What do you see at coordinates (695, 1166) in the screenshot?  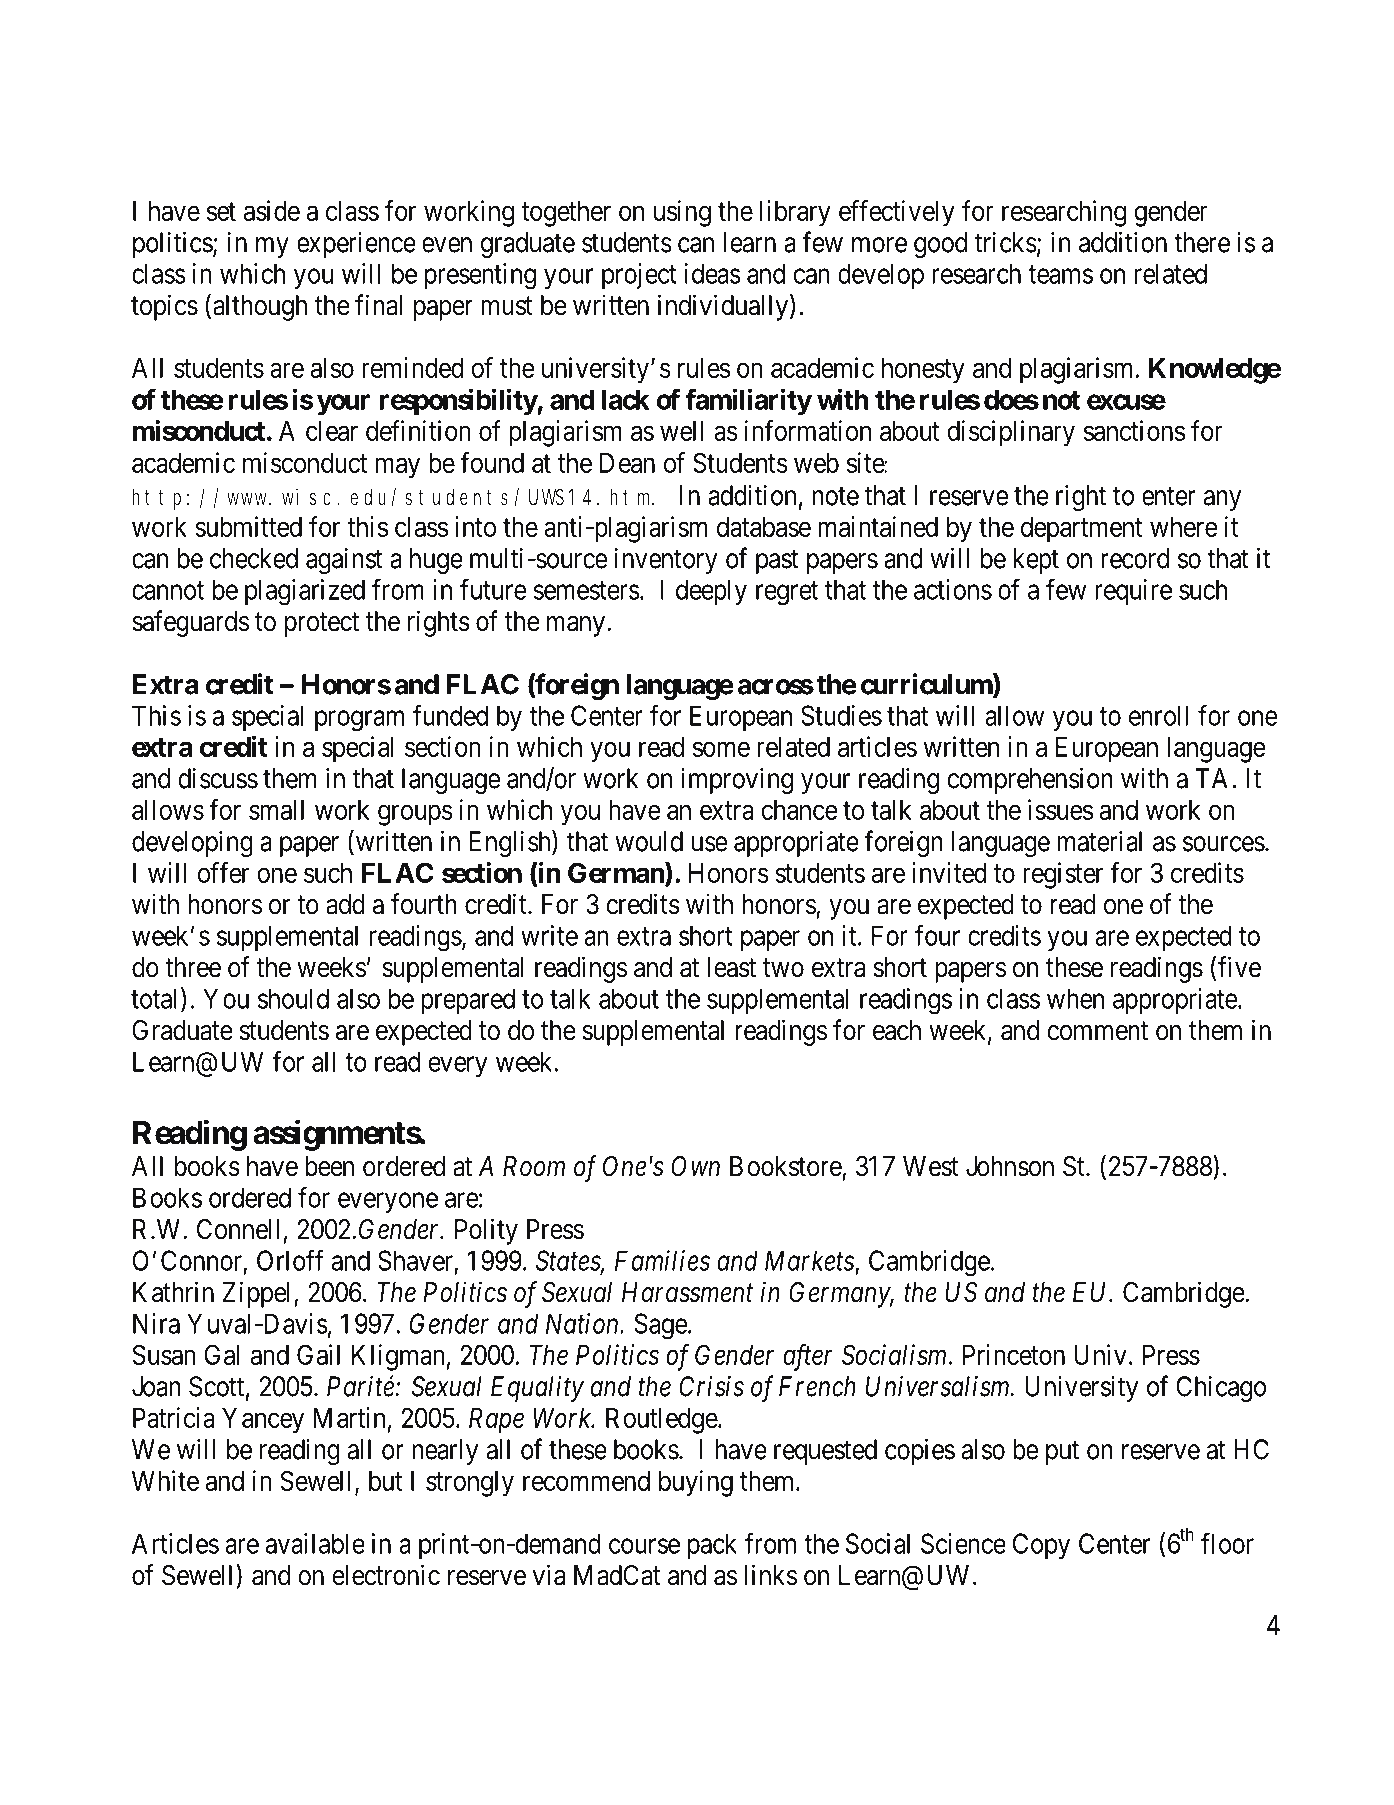 I see `Own` at bounding box center [695, 1166].
